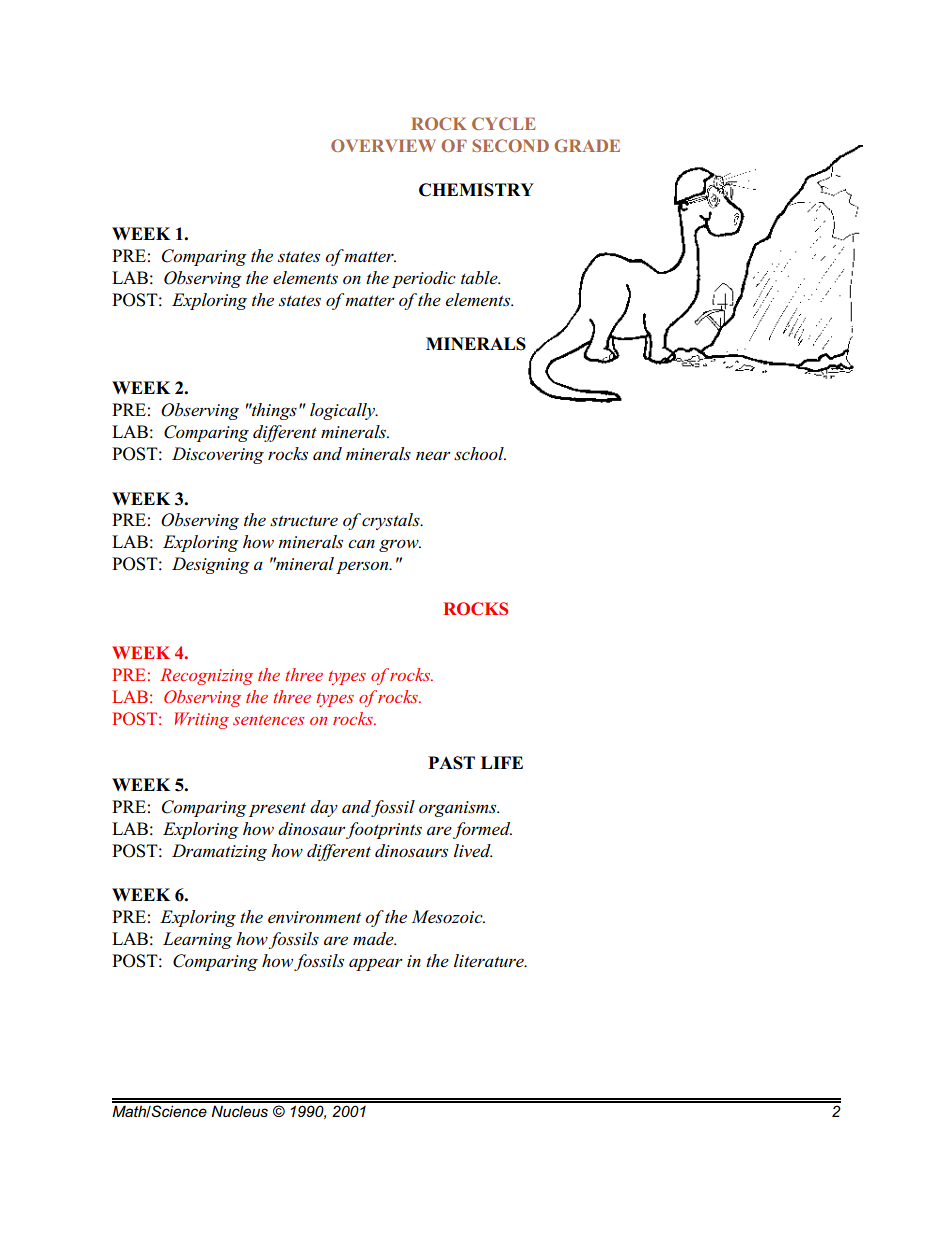  I want to click on SECOND, so click(510, 145).
